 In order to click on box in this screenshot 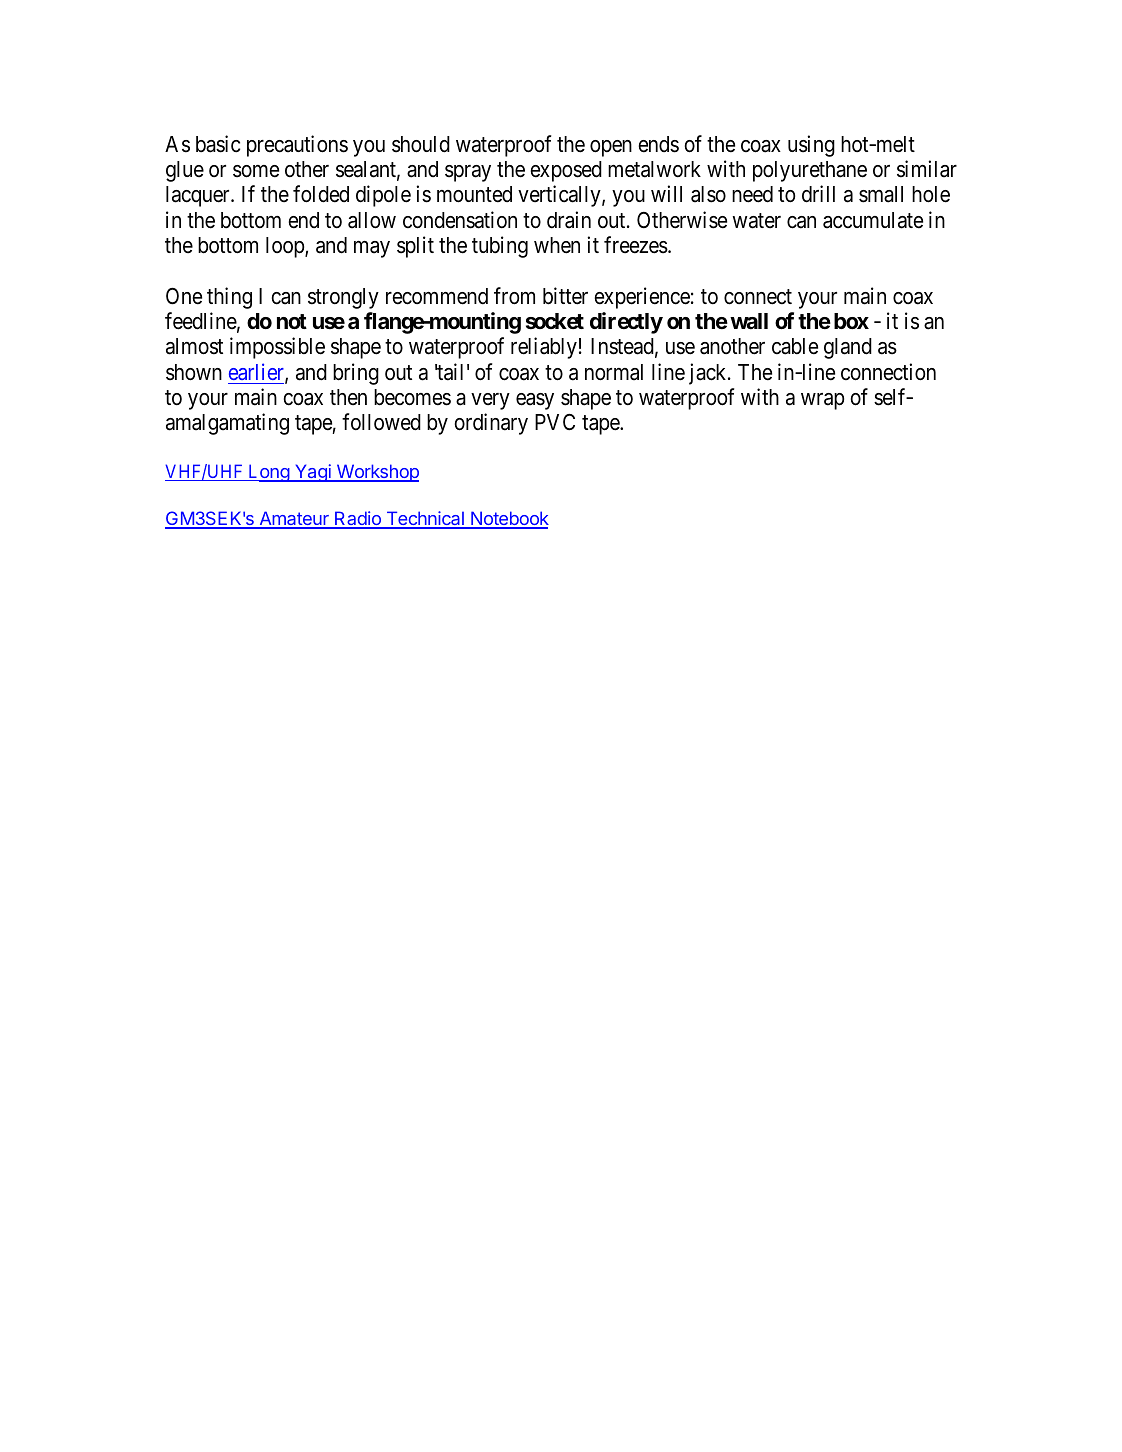, I will do `click(851, 321)`.
